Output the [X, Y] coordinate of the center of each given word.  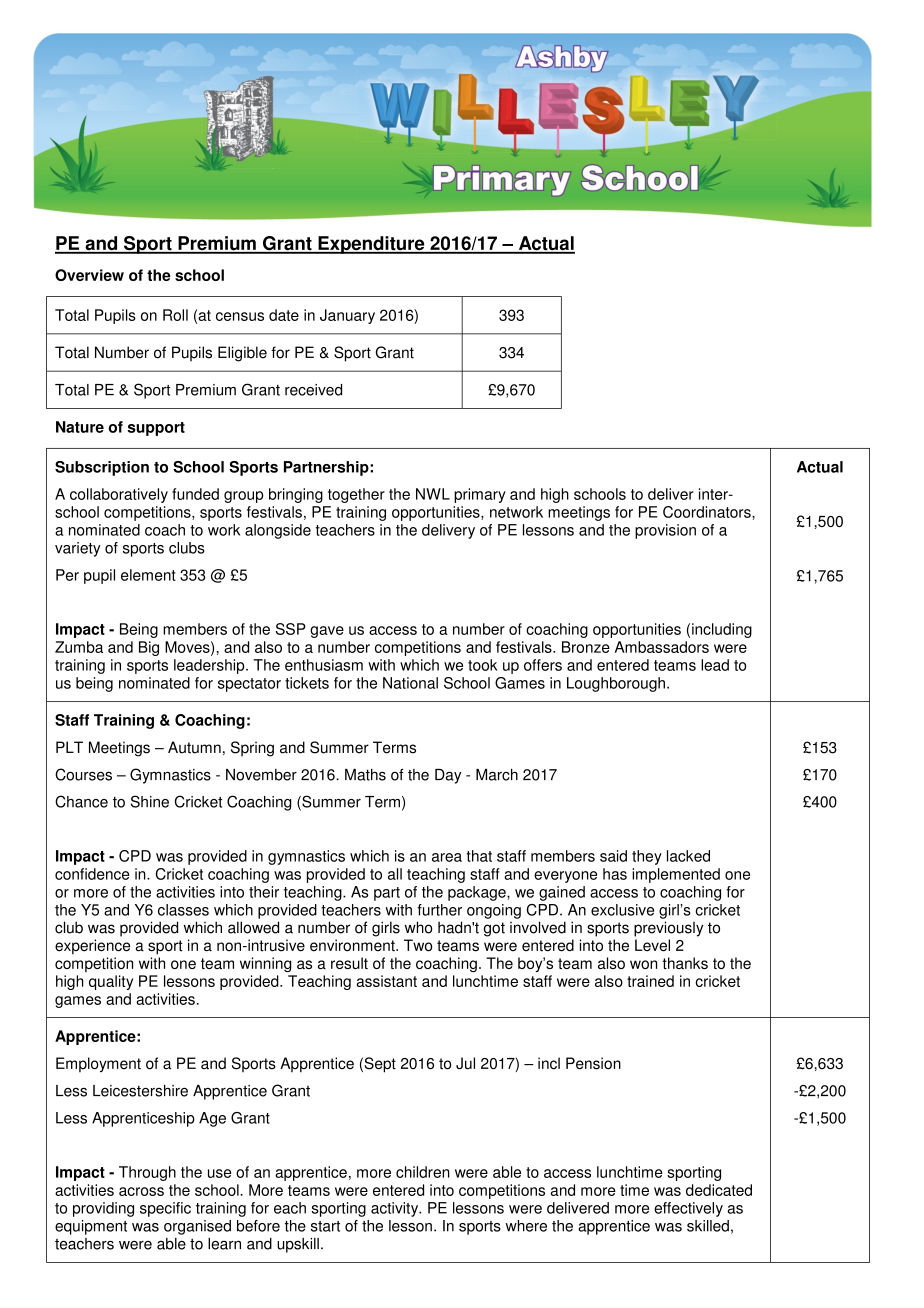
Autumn [194, 747]
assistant [386, 981]
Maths [365, 775]
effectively [688, 1209]
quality [111, 982]
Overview [89, 275]
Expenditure [371, 245]
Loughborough [616, 684]
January [347, 316]
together [356, 495]
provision [665, 531]
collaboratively [119, 495]
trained [650, 981]
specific [165, 1209]
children [423, 1172]
